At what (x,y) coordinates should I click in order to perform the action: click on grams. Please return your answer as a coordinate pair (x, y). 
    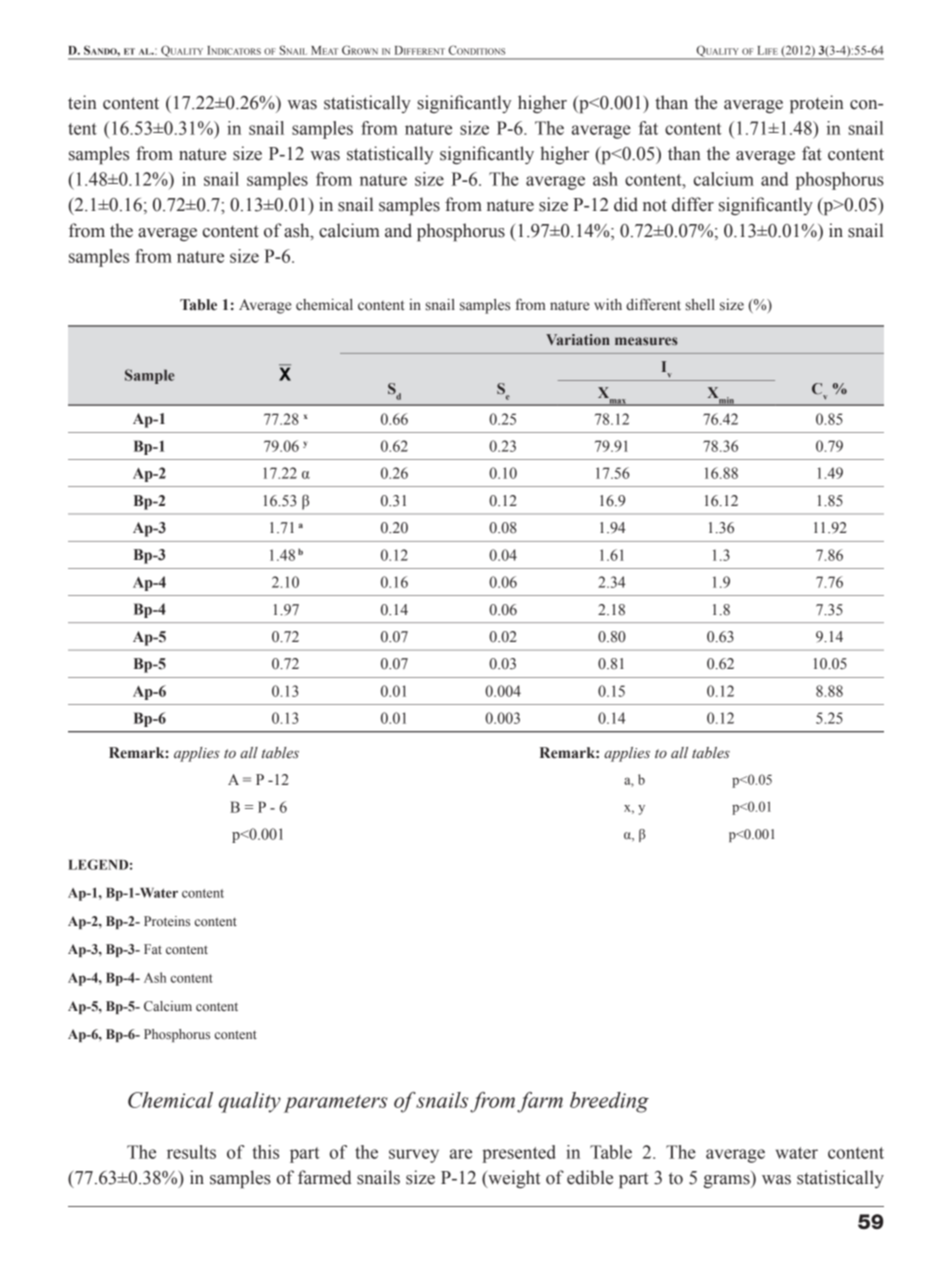
    Looking at the image, I should click on (727, 1181).
